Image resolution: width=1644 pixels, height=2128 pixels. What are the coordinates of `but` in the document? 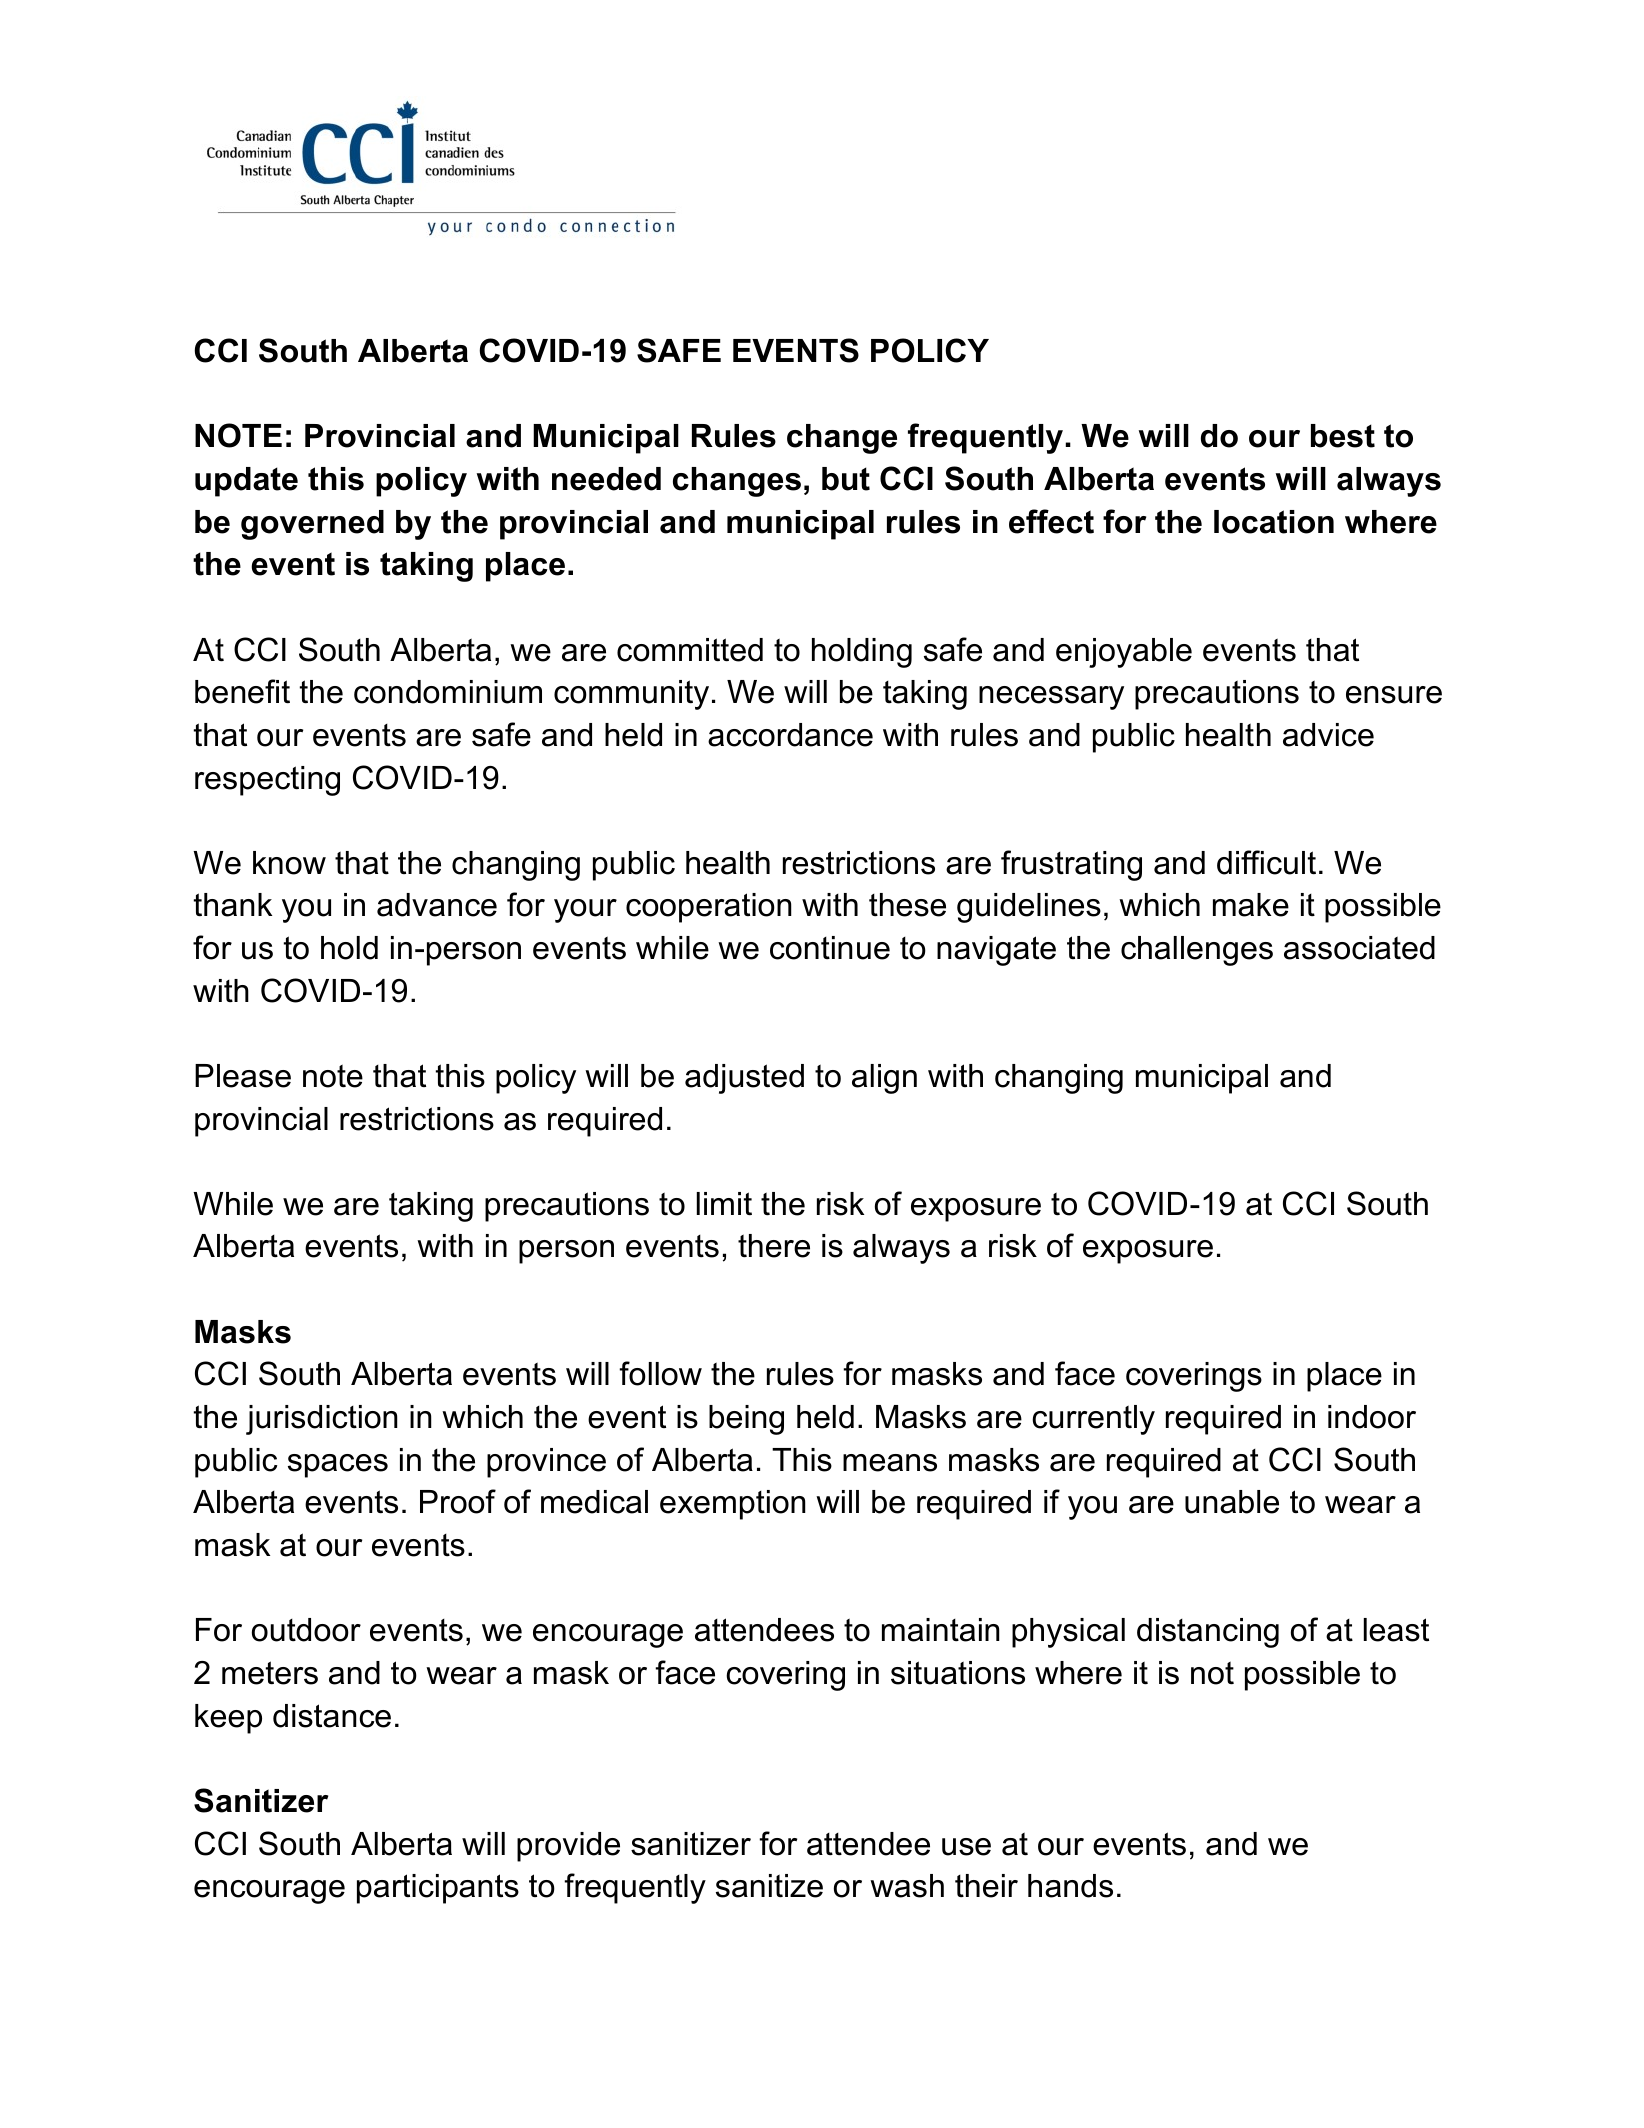 It's located at (846, 479).
